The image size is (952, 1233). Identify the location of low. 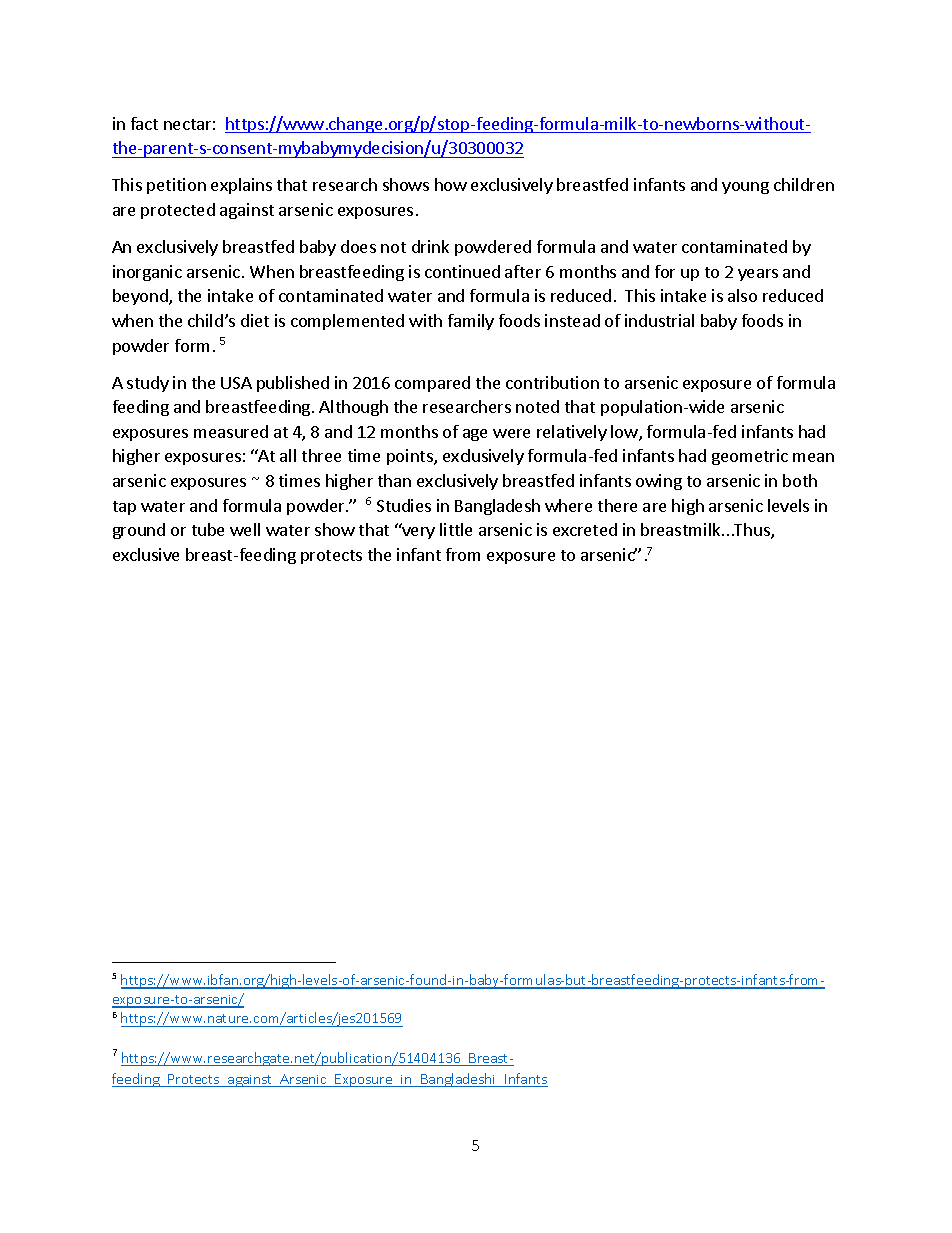
(625, 433).
